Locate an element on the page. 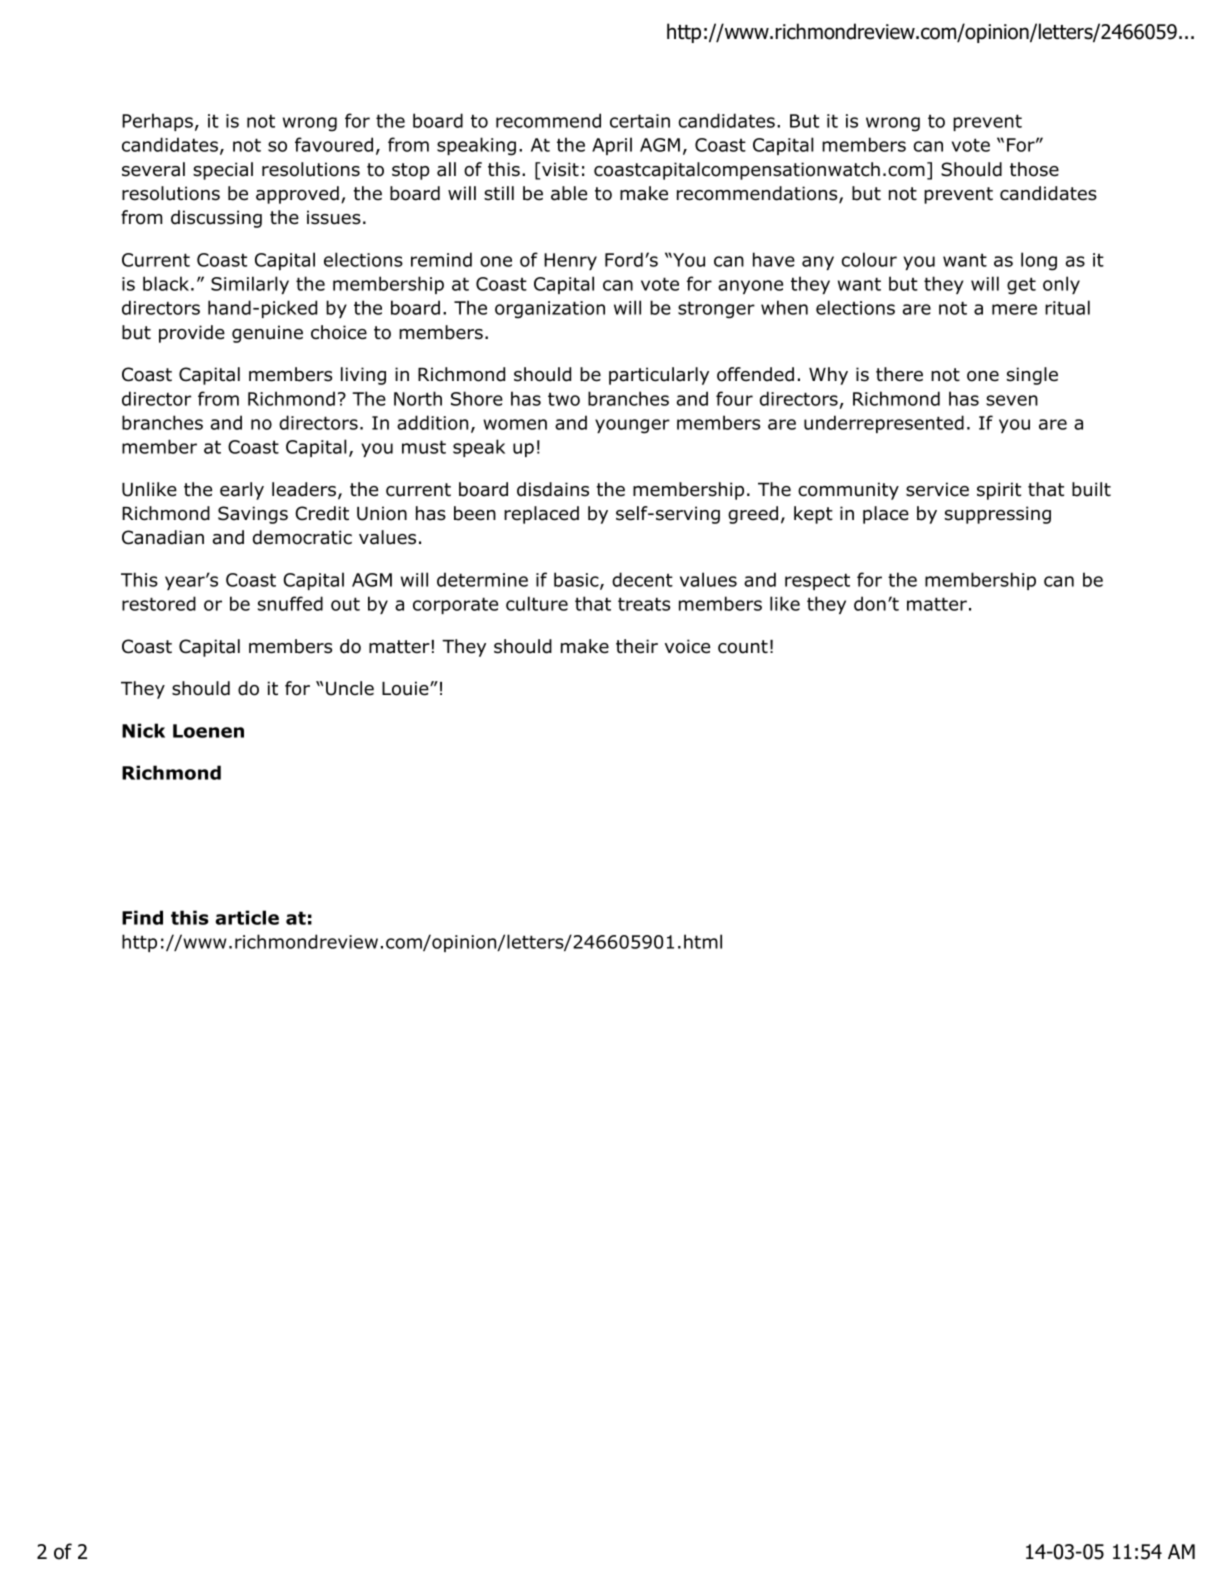 This image has width=1232, height=1594. special is located at coordinates (223, 171).
